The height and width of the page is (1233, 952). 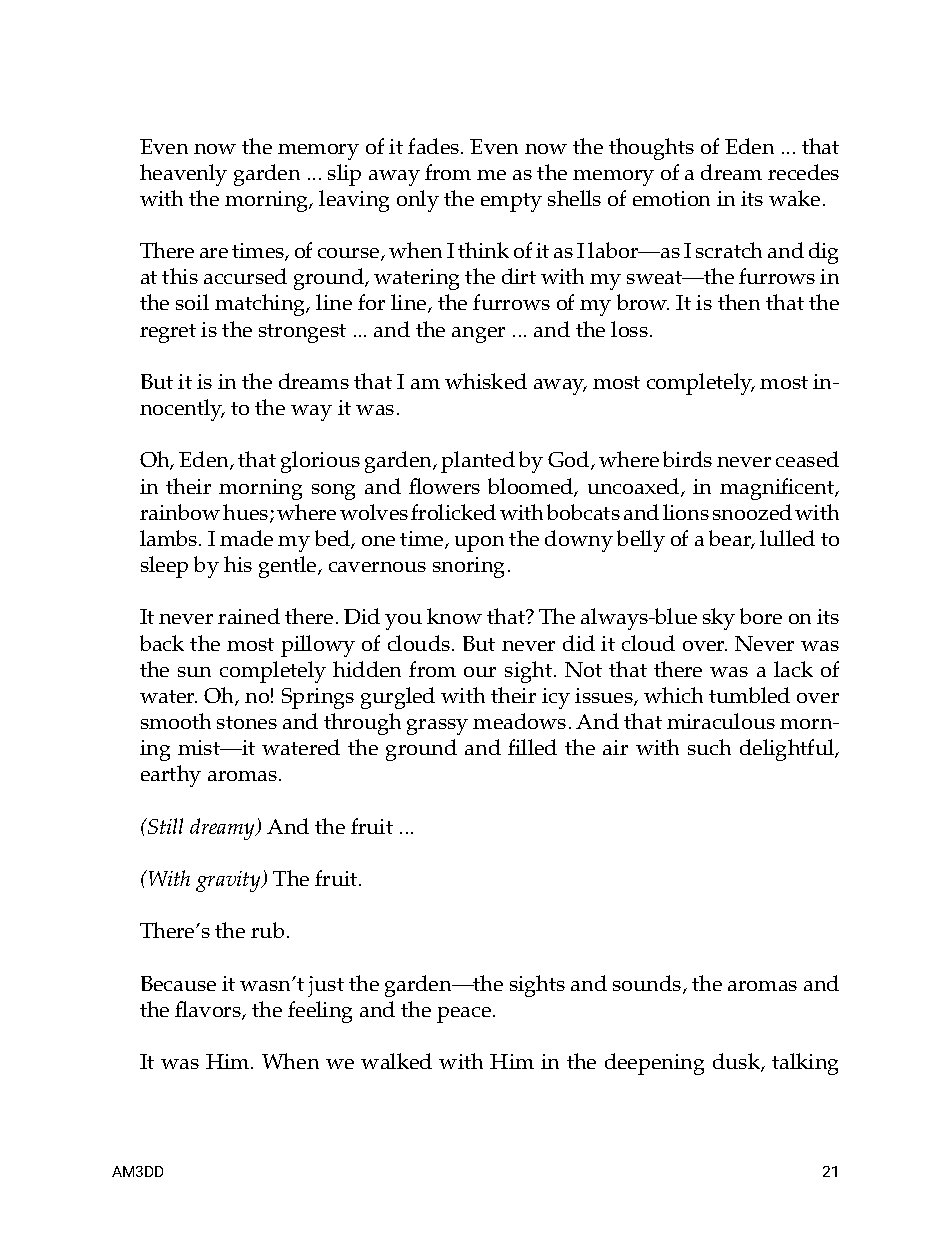 I want to click on feeling, so click(x=320, y=1012).
